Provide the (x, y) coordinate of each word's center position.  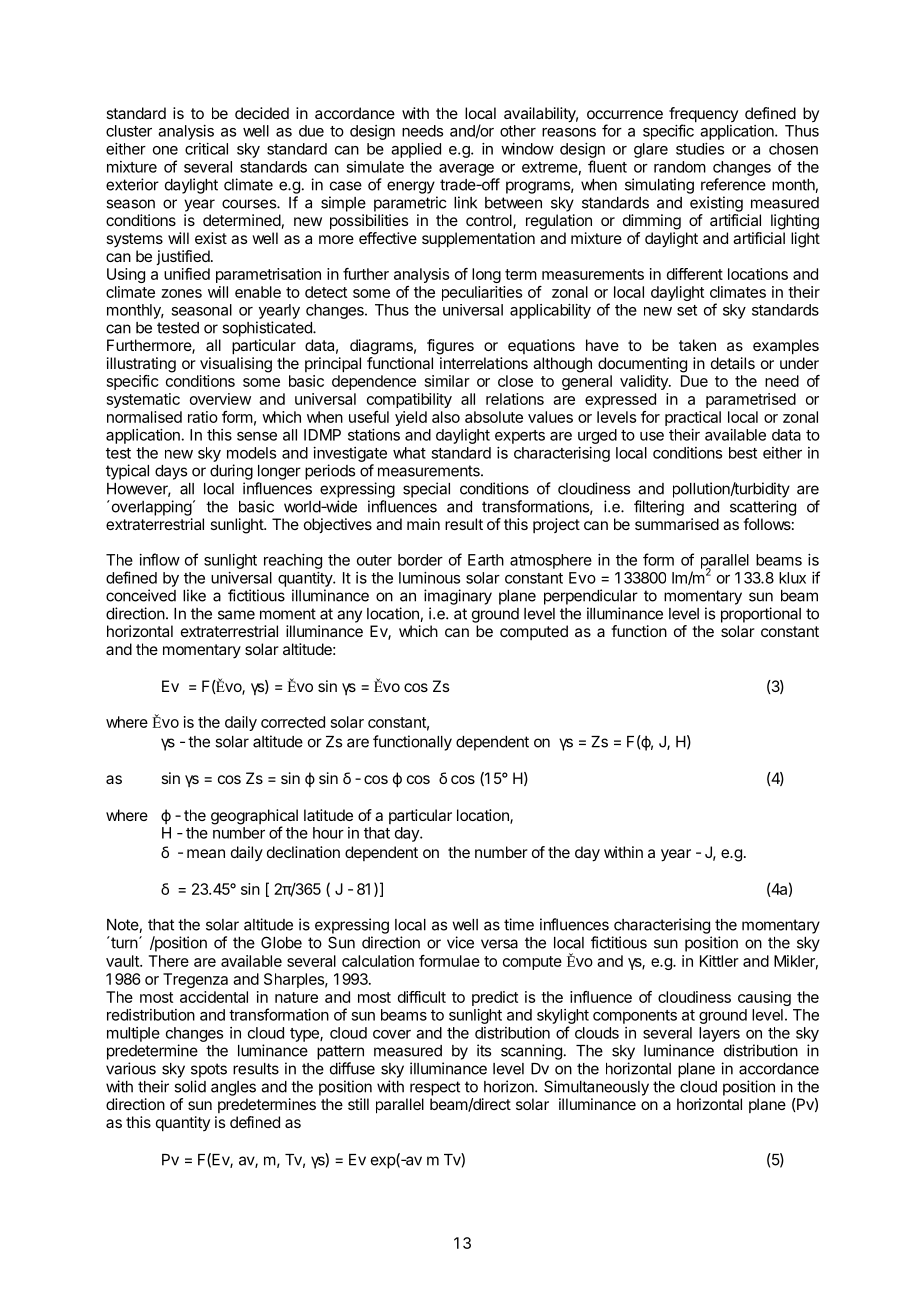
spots (209, 1070)
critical (206, 149)
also (446, 417)
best (743, 453)
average (466, 170)
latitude (328, 815)
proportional (761, 615)
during (231, 472)
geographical (254, 818)
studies (700, 149)
